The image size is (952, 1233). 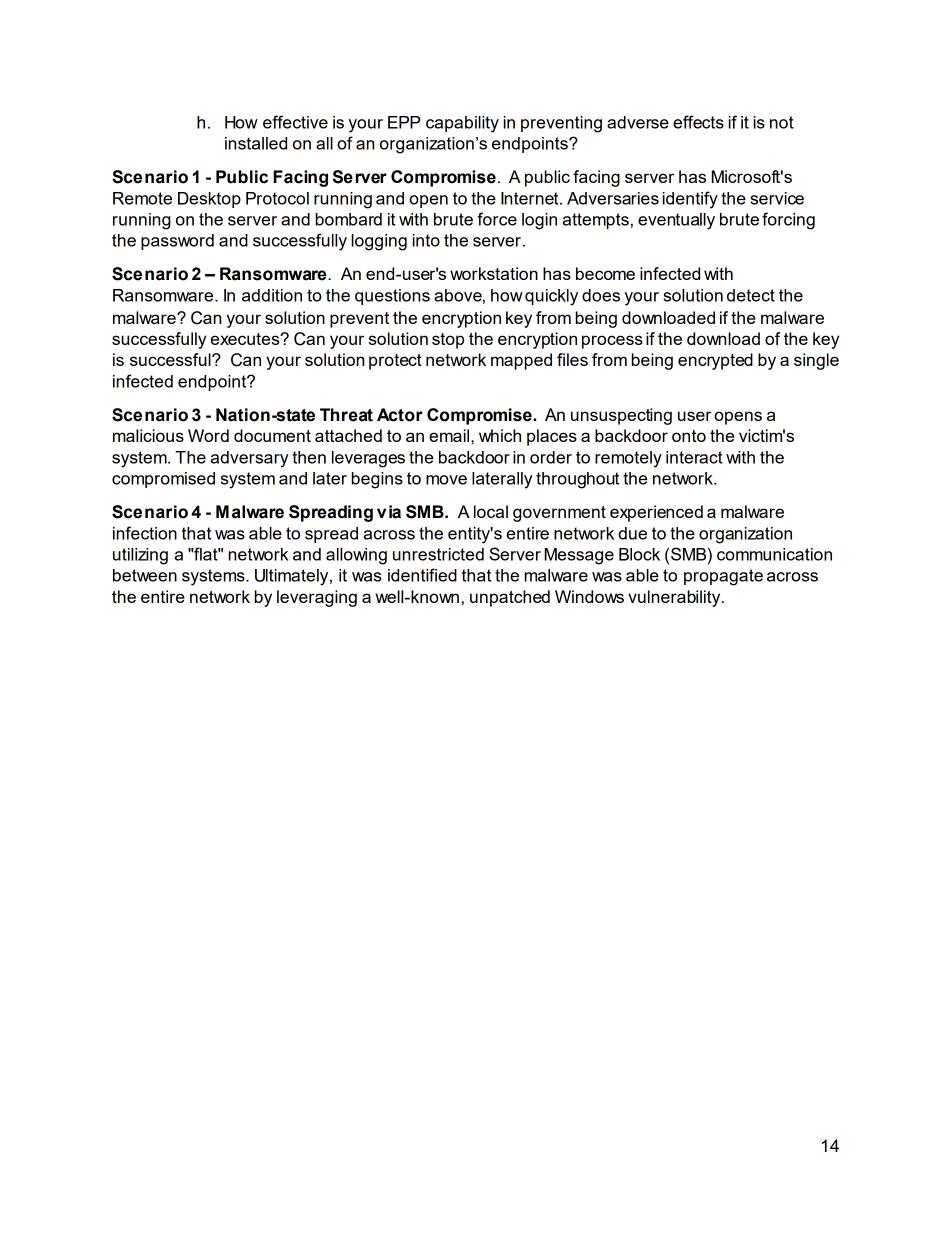 I want to click on Desktop, so click(x=209, y=200).
